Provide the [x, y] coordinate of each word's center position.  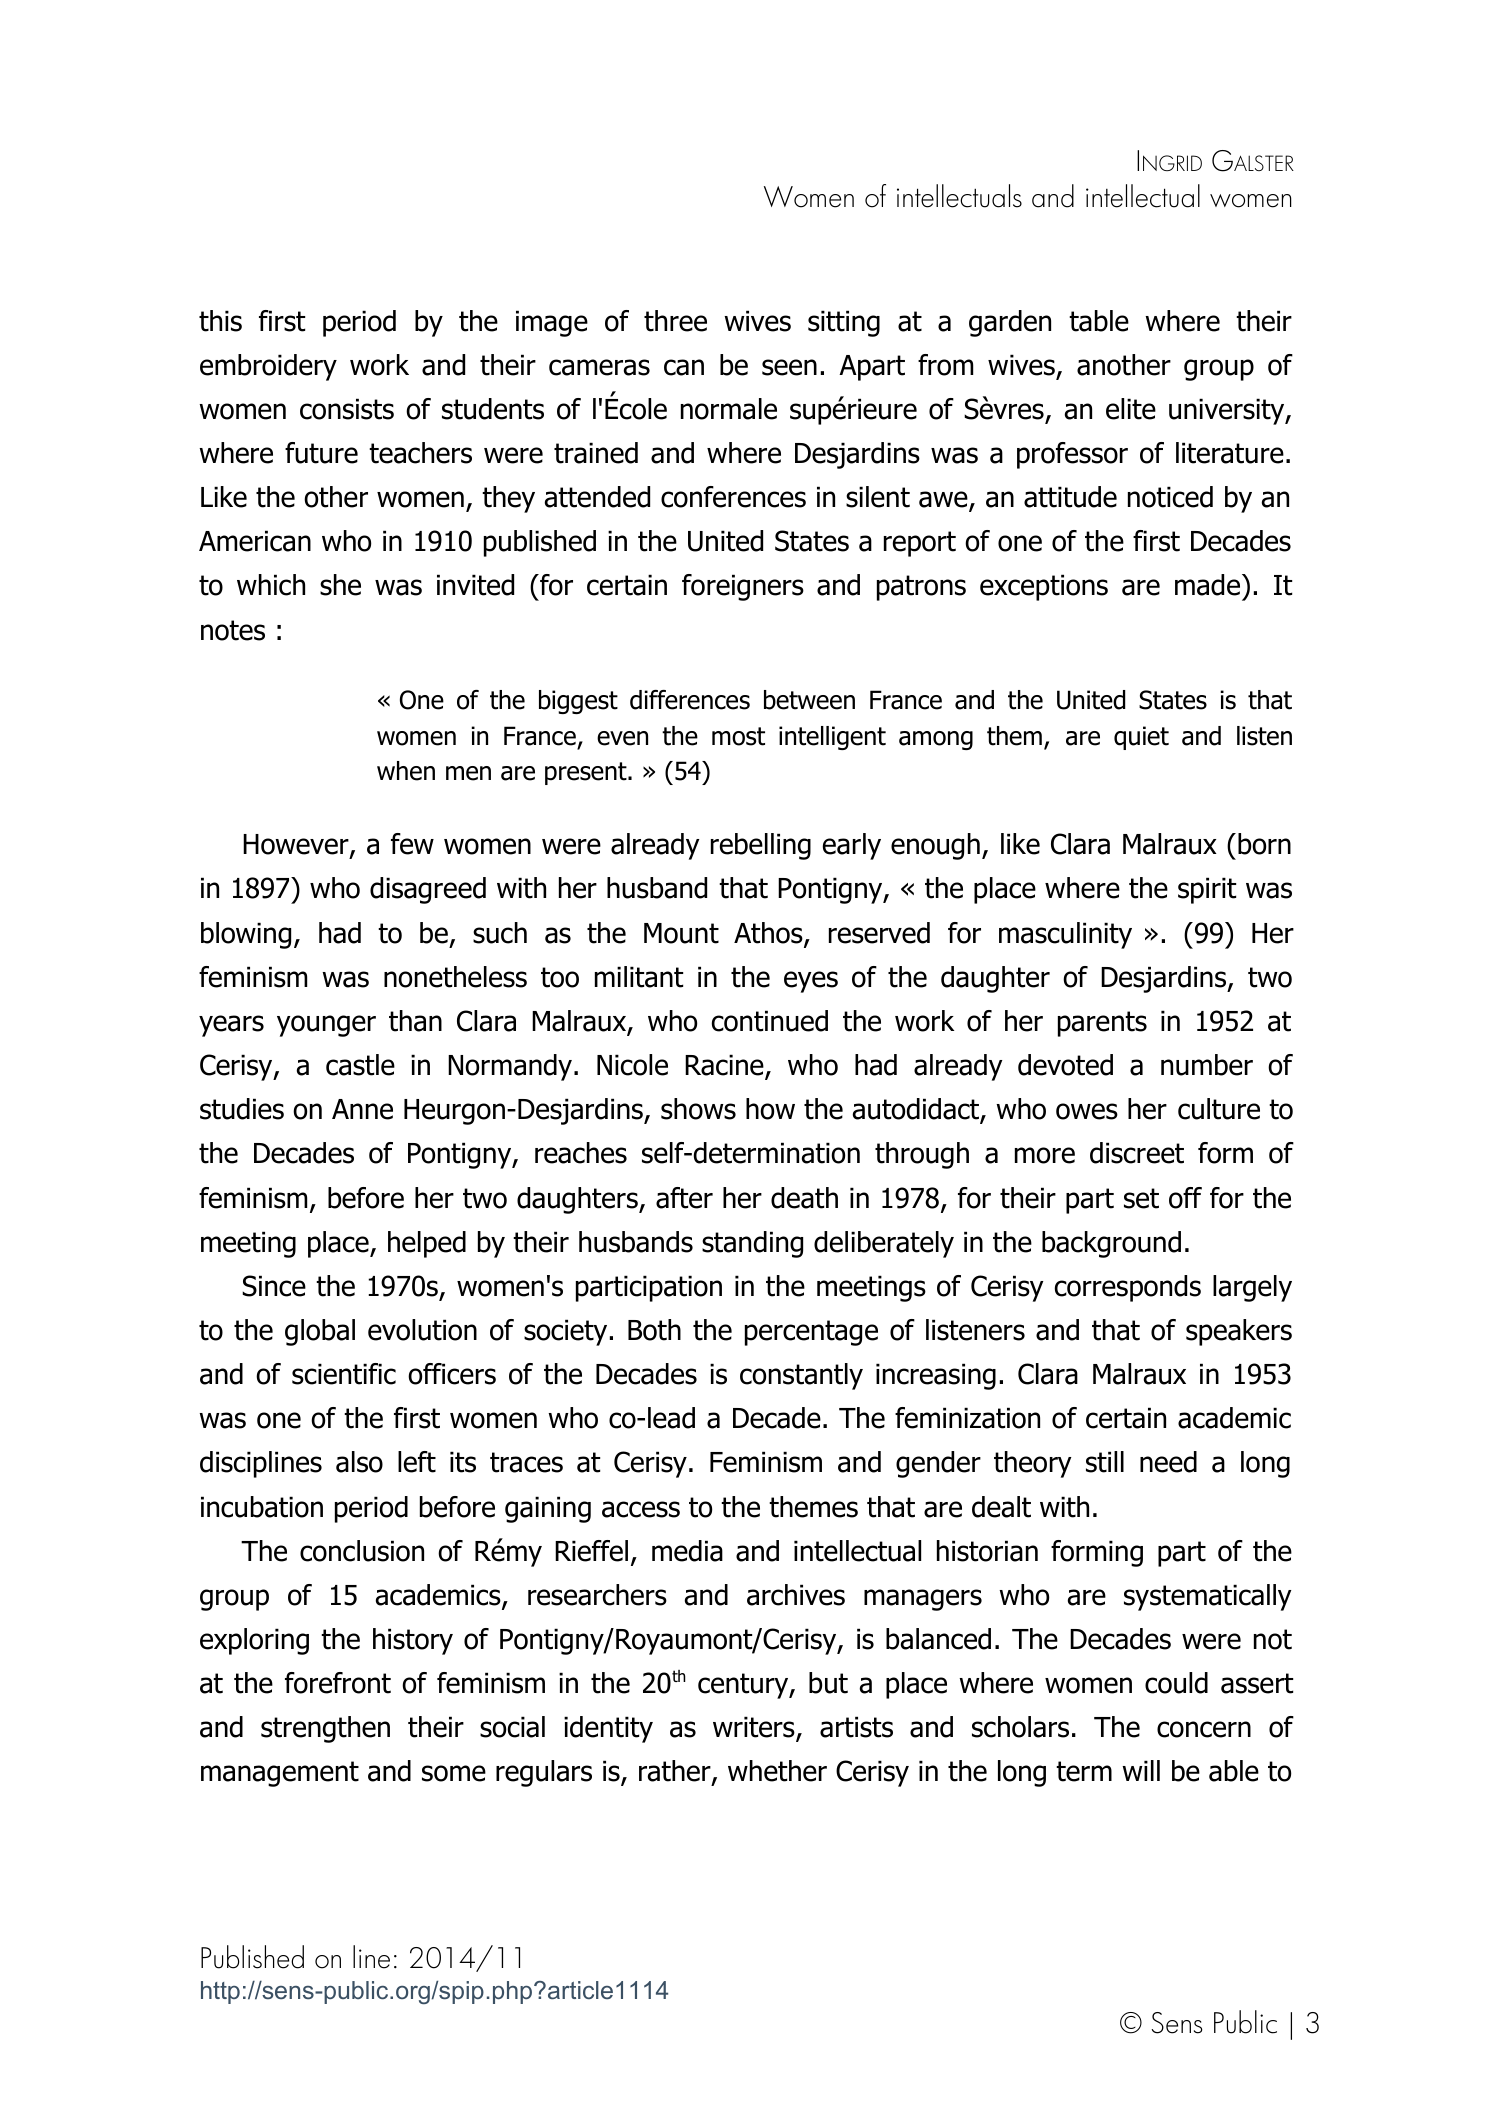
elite [1131, 409]
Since [274, 1286]
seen [789, 367]
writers [755, 1728]
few [412, 844]
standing [752, 1244]
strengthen [325, 1729]
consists [347, 409]
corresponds [1128, 1288]
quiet [1141, 738]
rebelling [761, 846]
